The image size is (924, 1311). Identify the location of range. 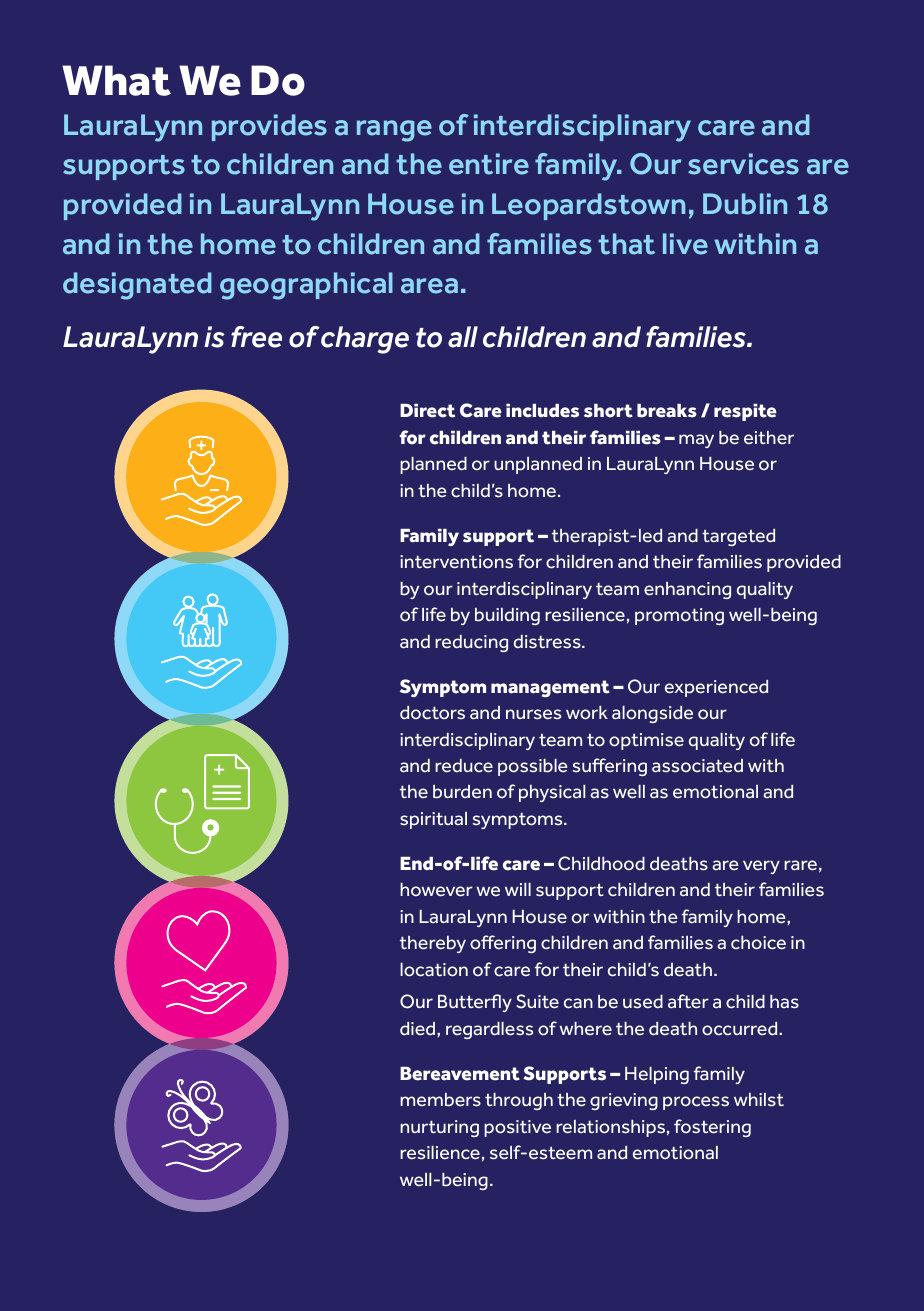
(394, 131).
